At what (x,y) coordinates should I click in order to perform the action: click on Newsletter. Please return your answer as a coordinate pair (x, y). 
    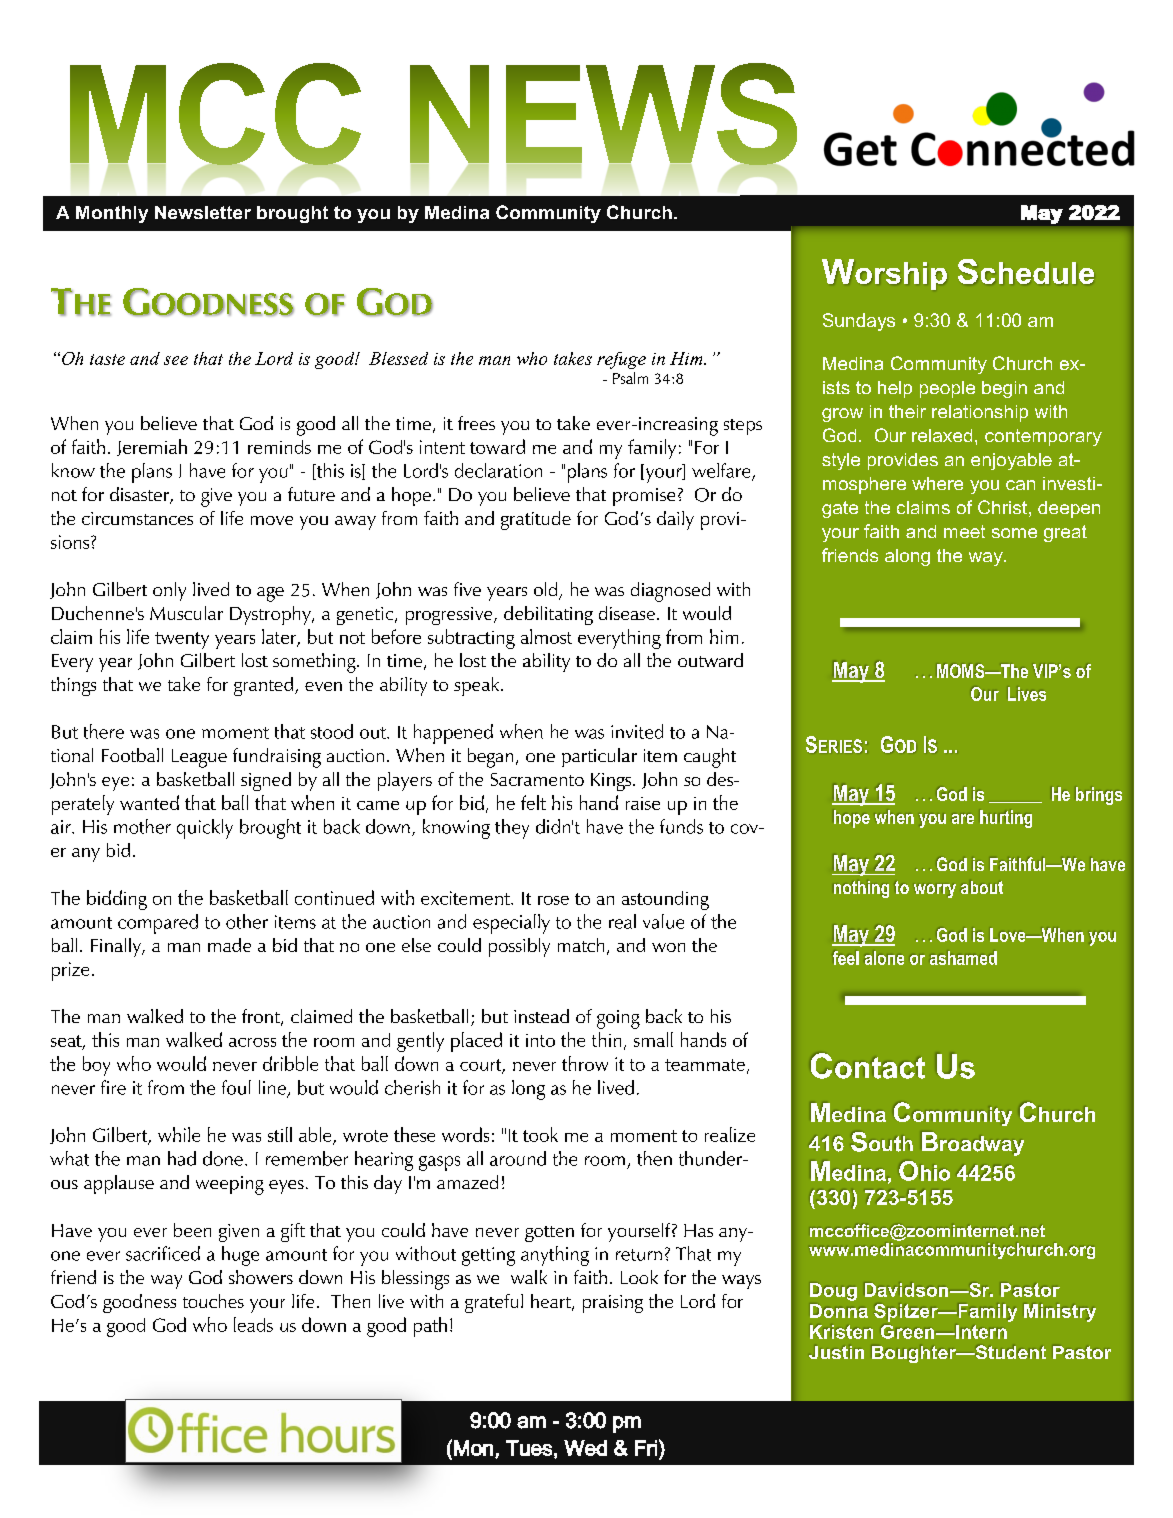
    Looking at the image, I should click on (203, 212).
